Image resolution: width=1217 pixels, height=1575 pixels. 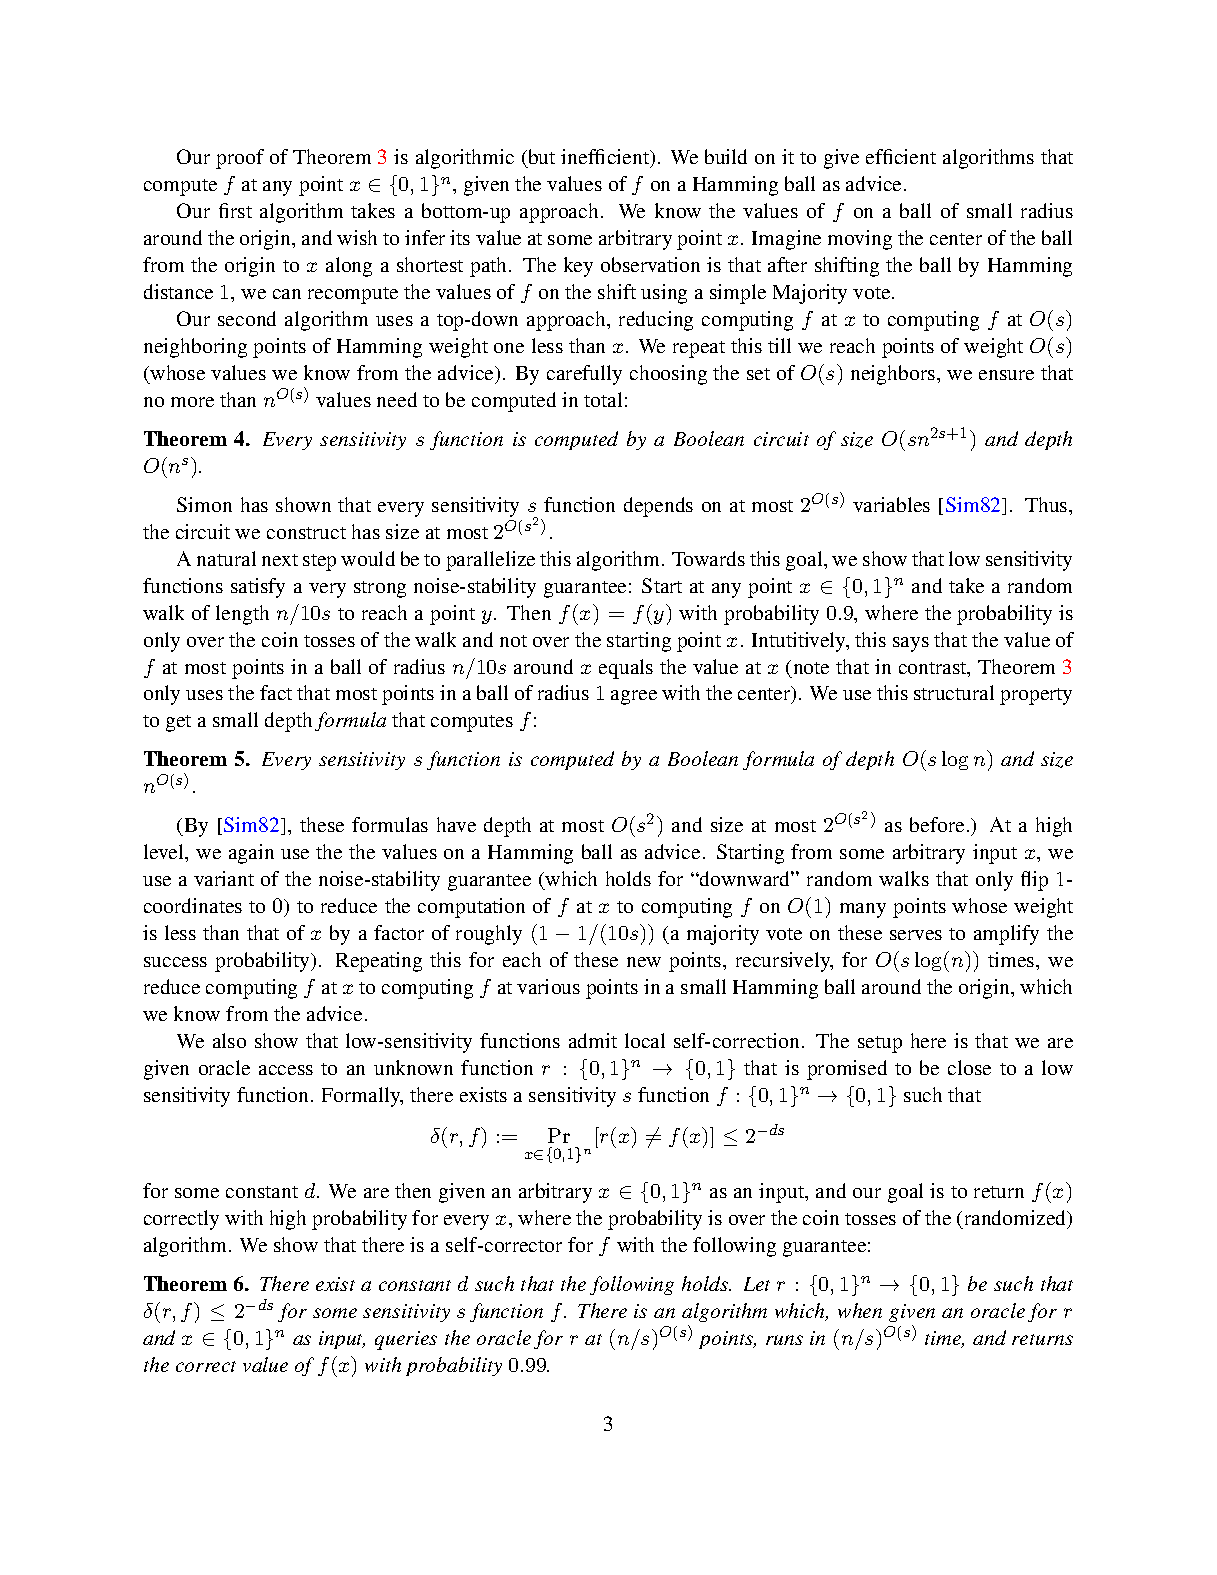 I want to click on equals, so click(x=626, y=669).
